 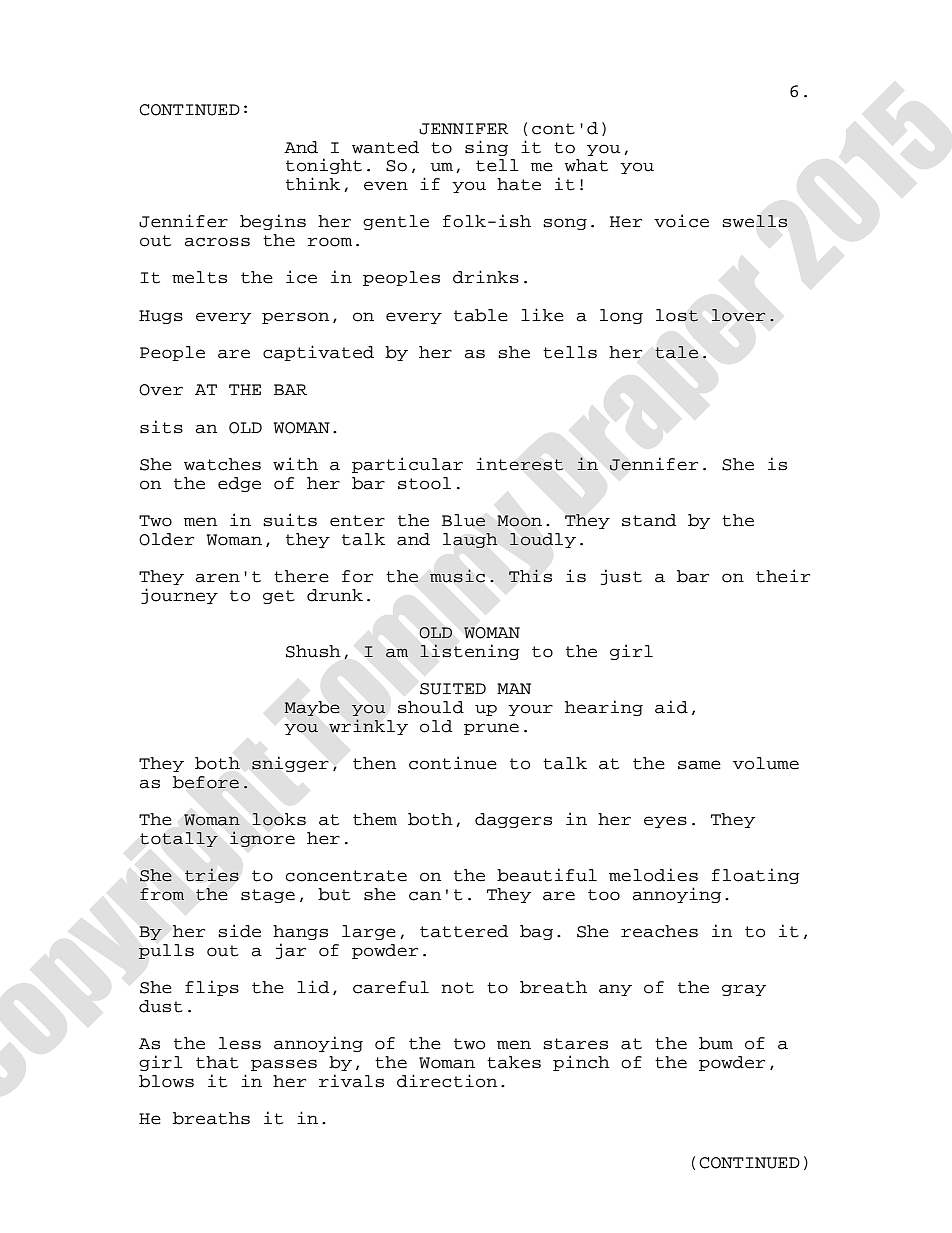 What do you see at coordinates (240, 1043) in the screenshot?
I see `less` at bounding box center [240, 1043].
